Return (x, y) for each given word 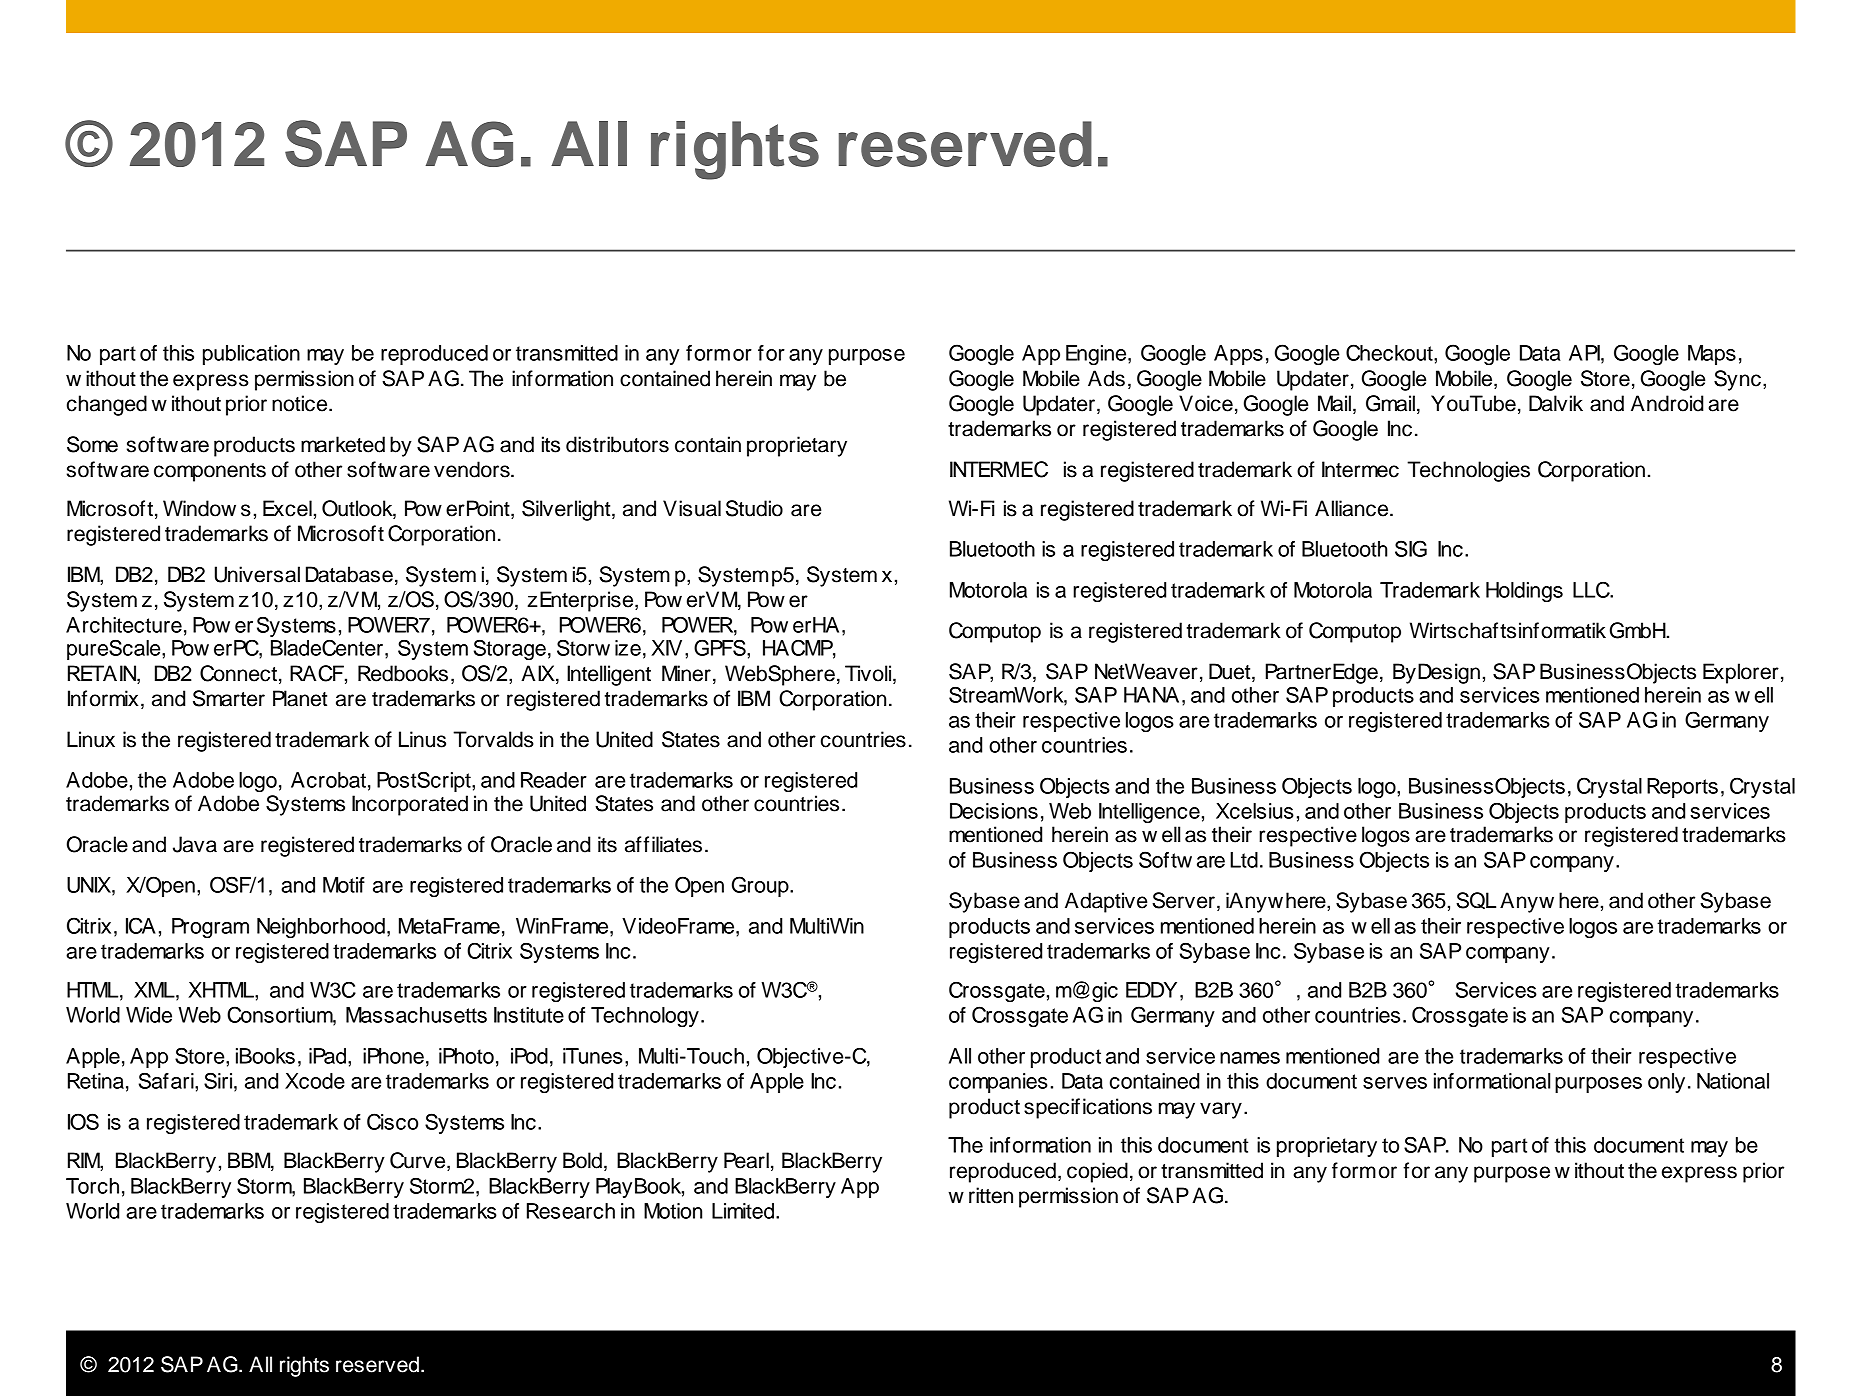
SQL (1476, 900)
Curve (419, 1161)
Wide (149, 1015)
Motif (344, 885)
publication (251, 355)
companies (998, 1083)
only (1666, 1083)
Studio (754, 508)
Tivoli (869, 674)
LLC (1592, 589)
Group (761, 886)
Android (1667, 403)
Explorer (1741, 673)
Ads (1106, 378)
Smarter (229, 698)
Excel (287, 508)
